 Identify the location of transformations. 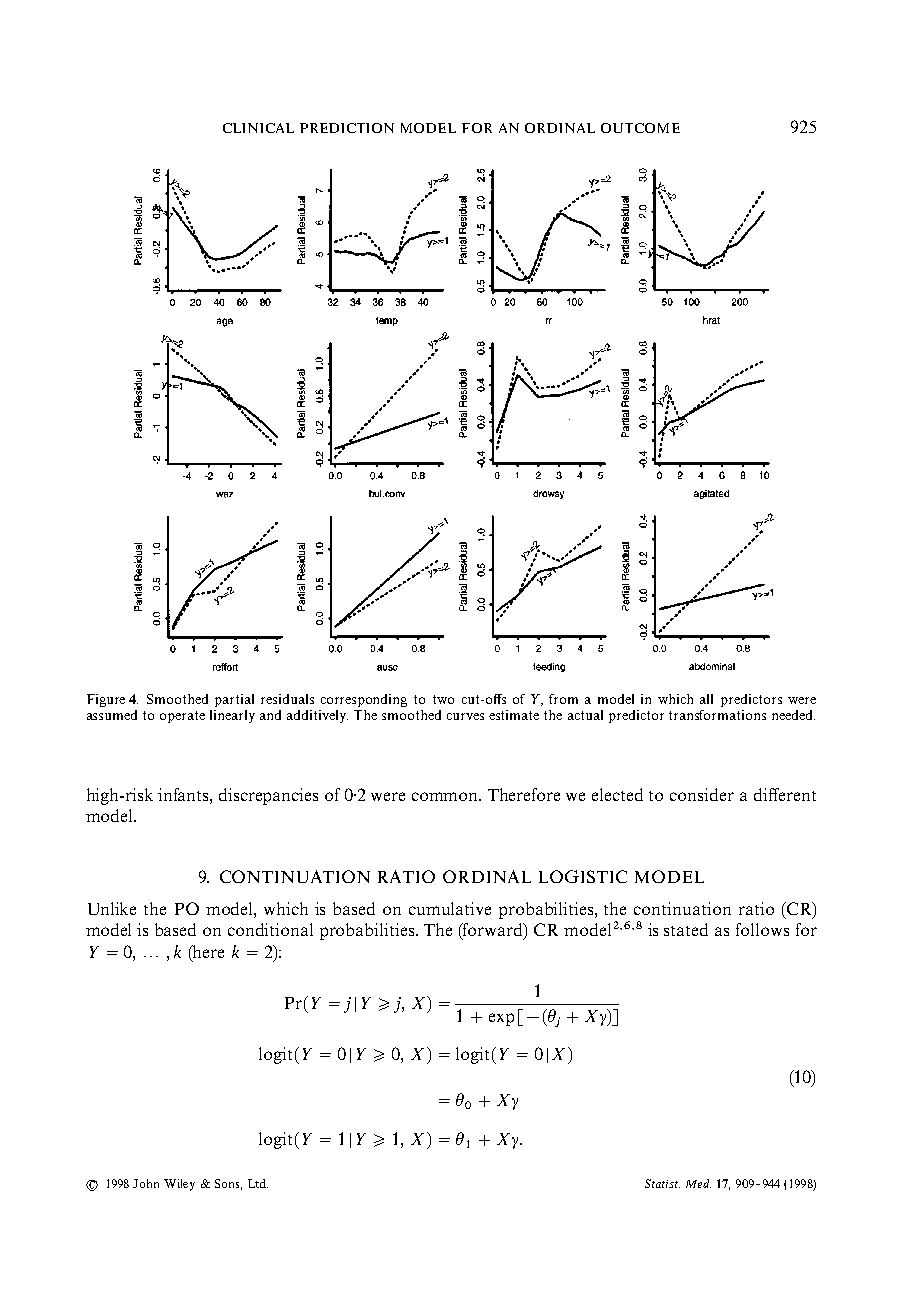
(717, 715).
